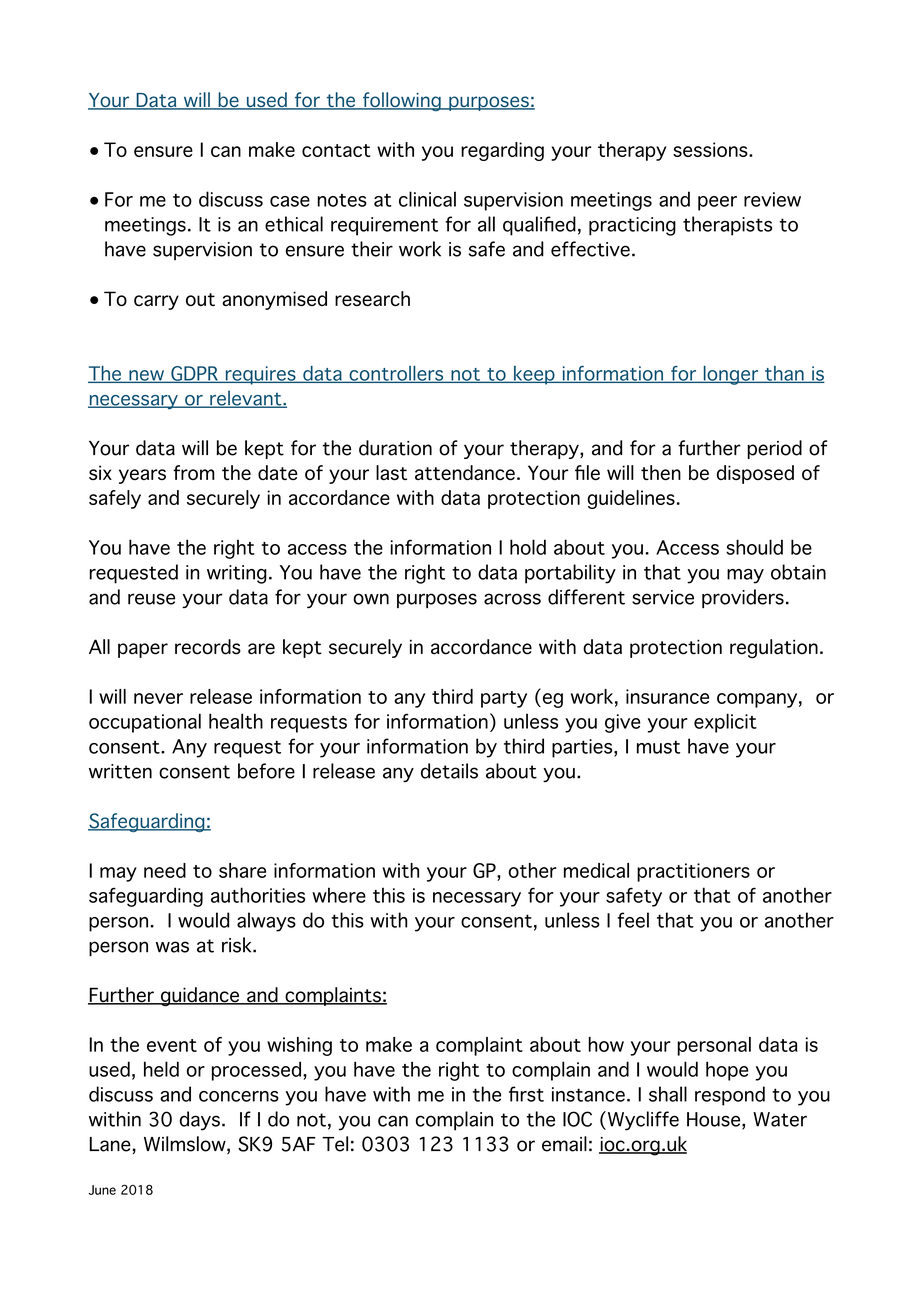  Describe the element at coordinates (208, 647) in the document. I see `records` at that location.
